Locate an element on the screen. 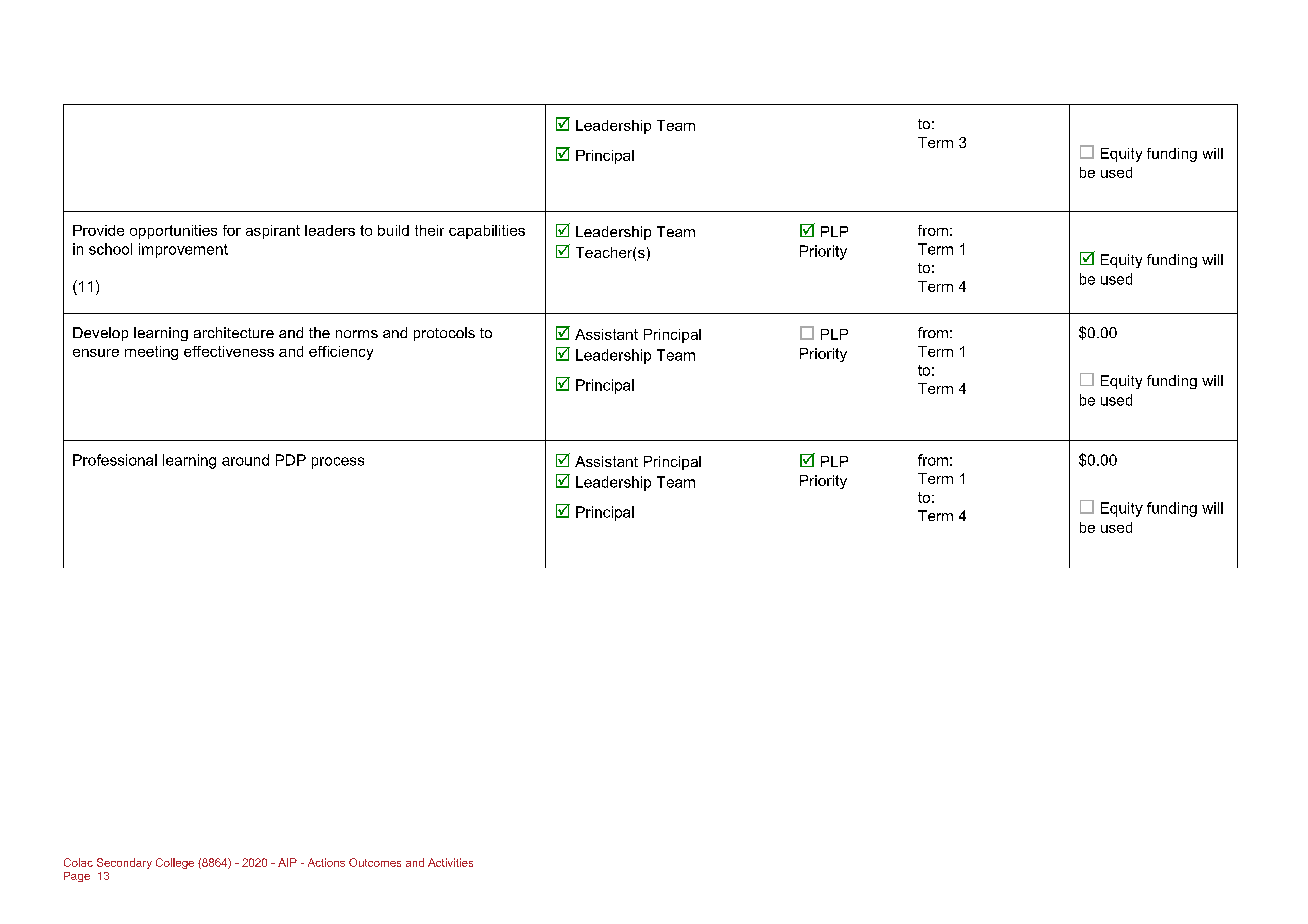  aspirant is located at coordinates (273, 232).
